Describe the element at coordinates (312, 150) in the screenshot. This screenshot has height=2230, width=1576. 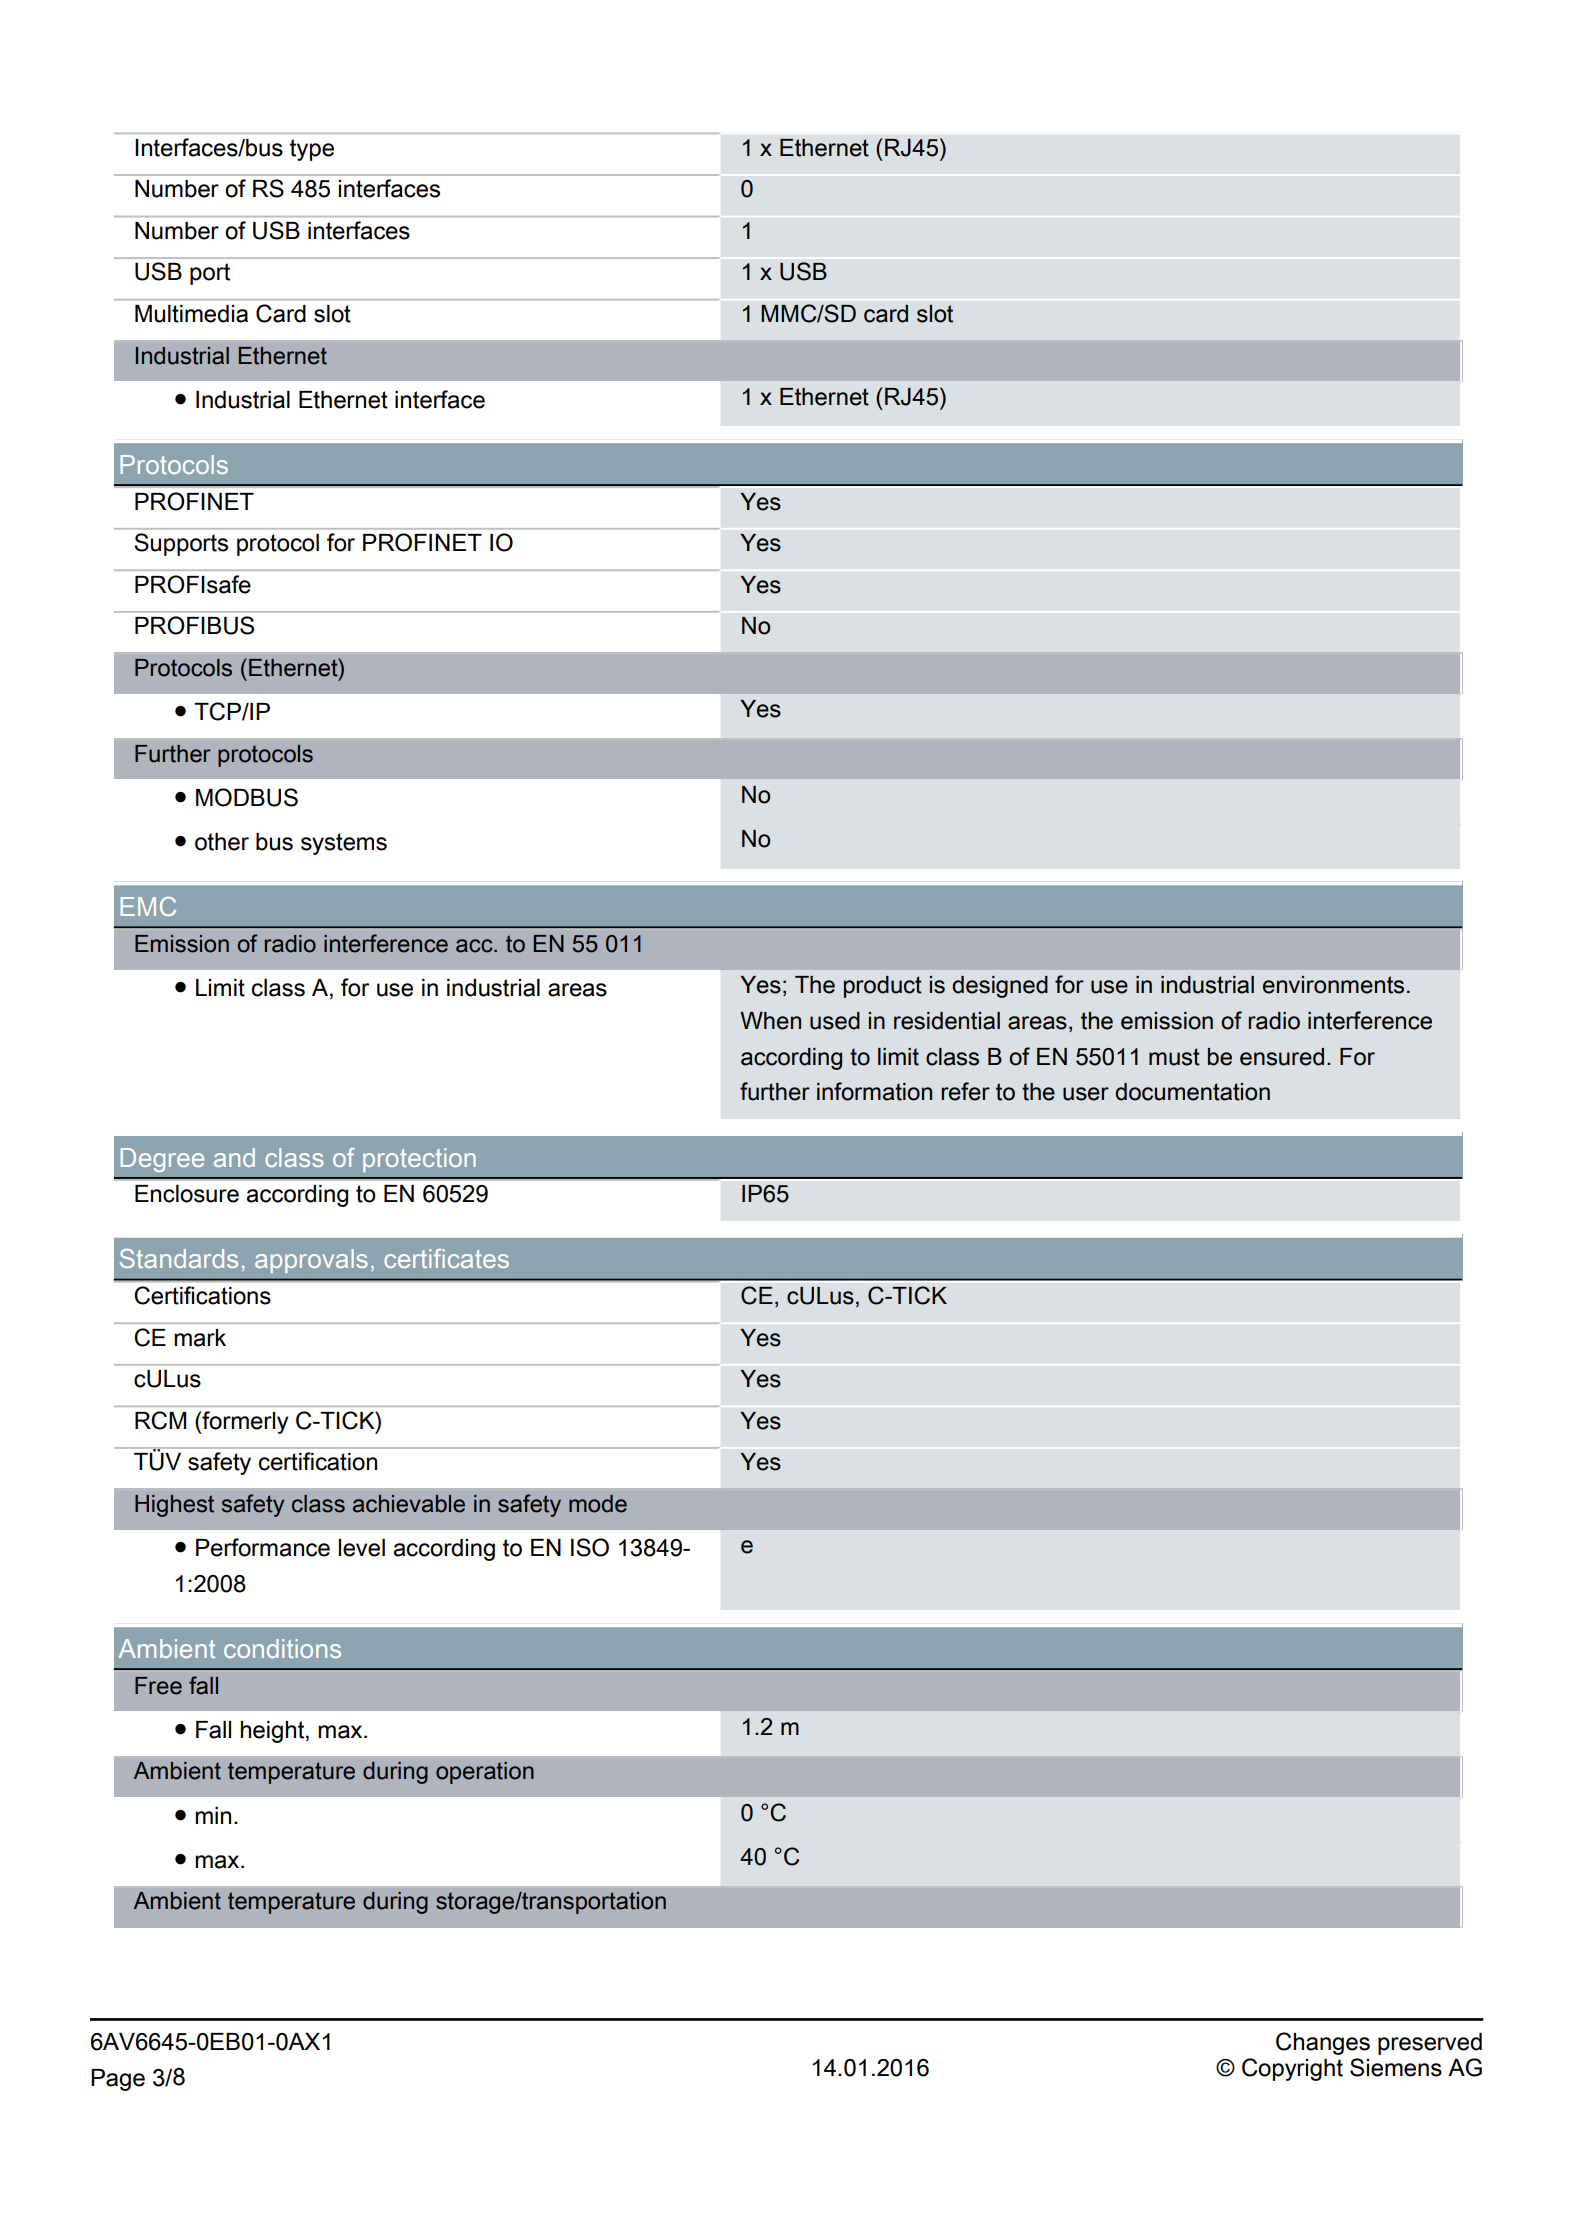
I see `type` at that location.
